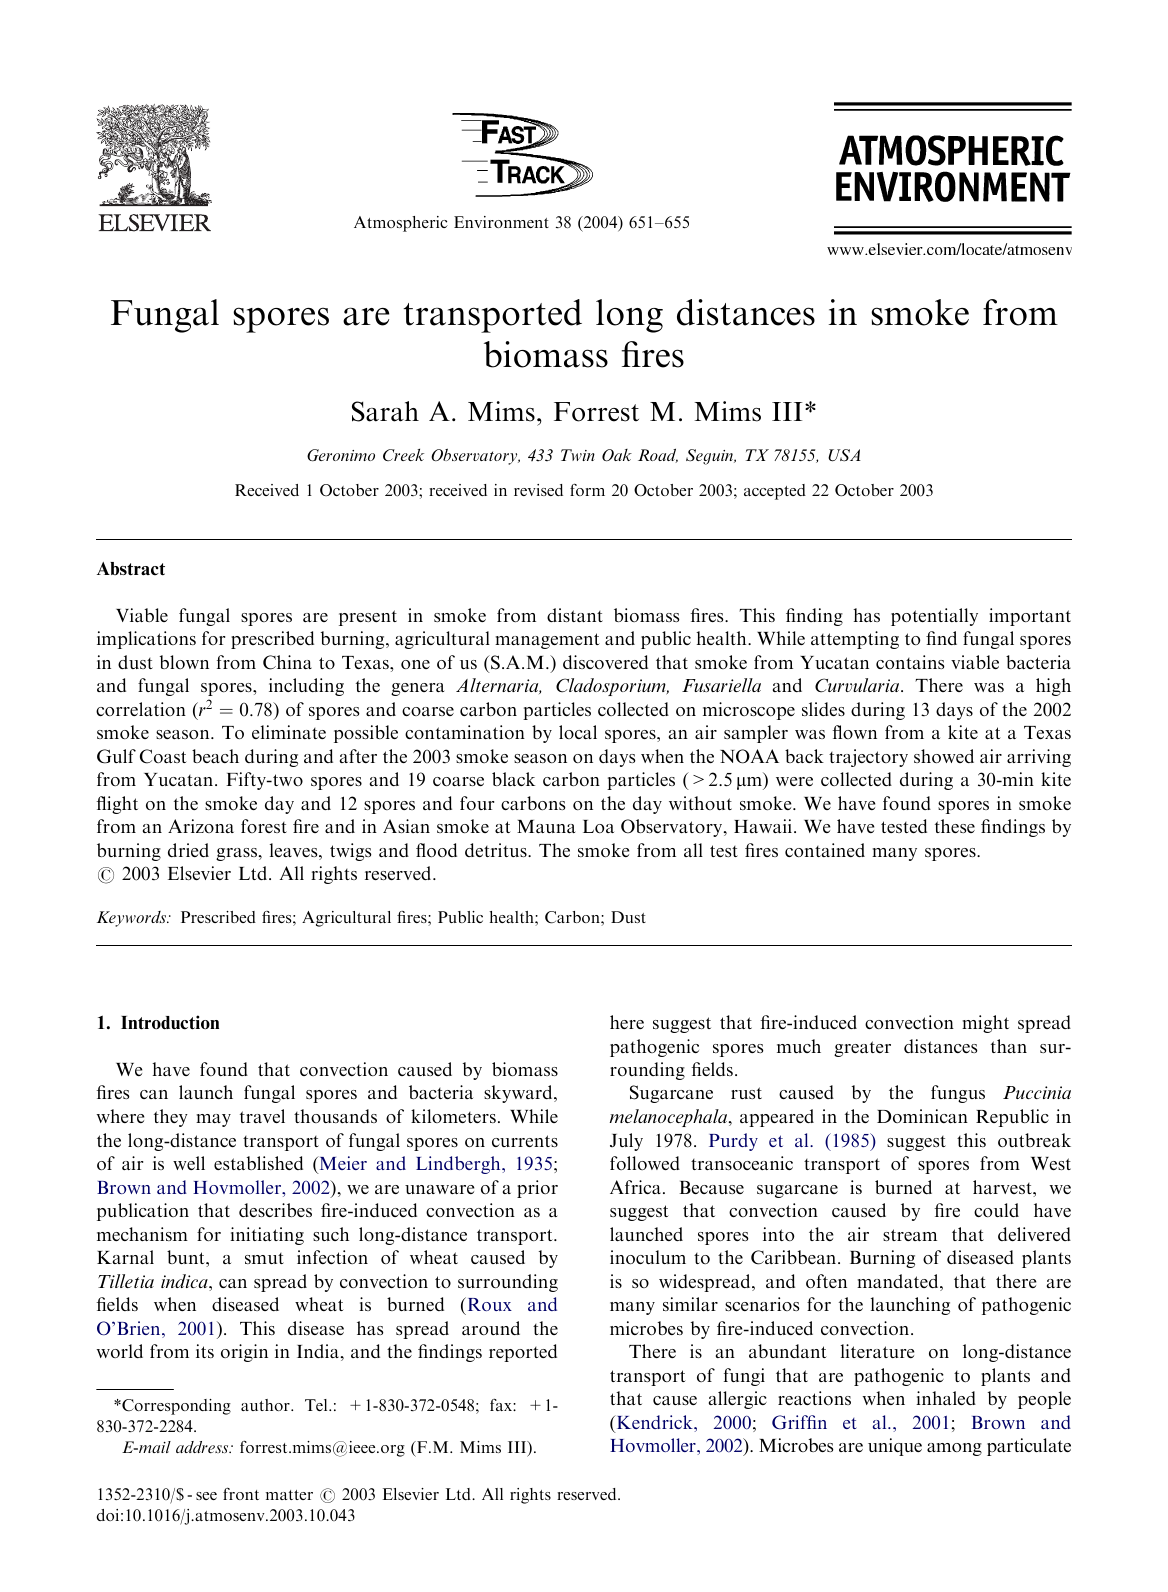 The height and width of the screenshot is (1592, 1168). Describe the element at coordinates (523, 1353) in the screenshot. I see `reported` at that location.
